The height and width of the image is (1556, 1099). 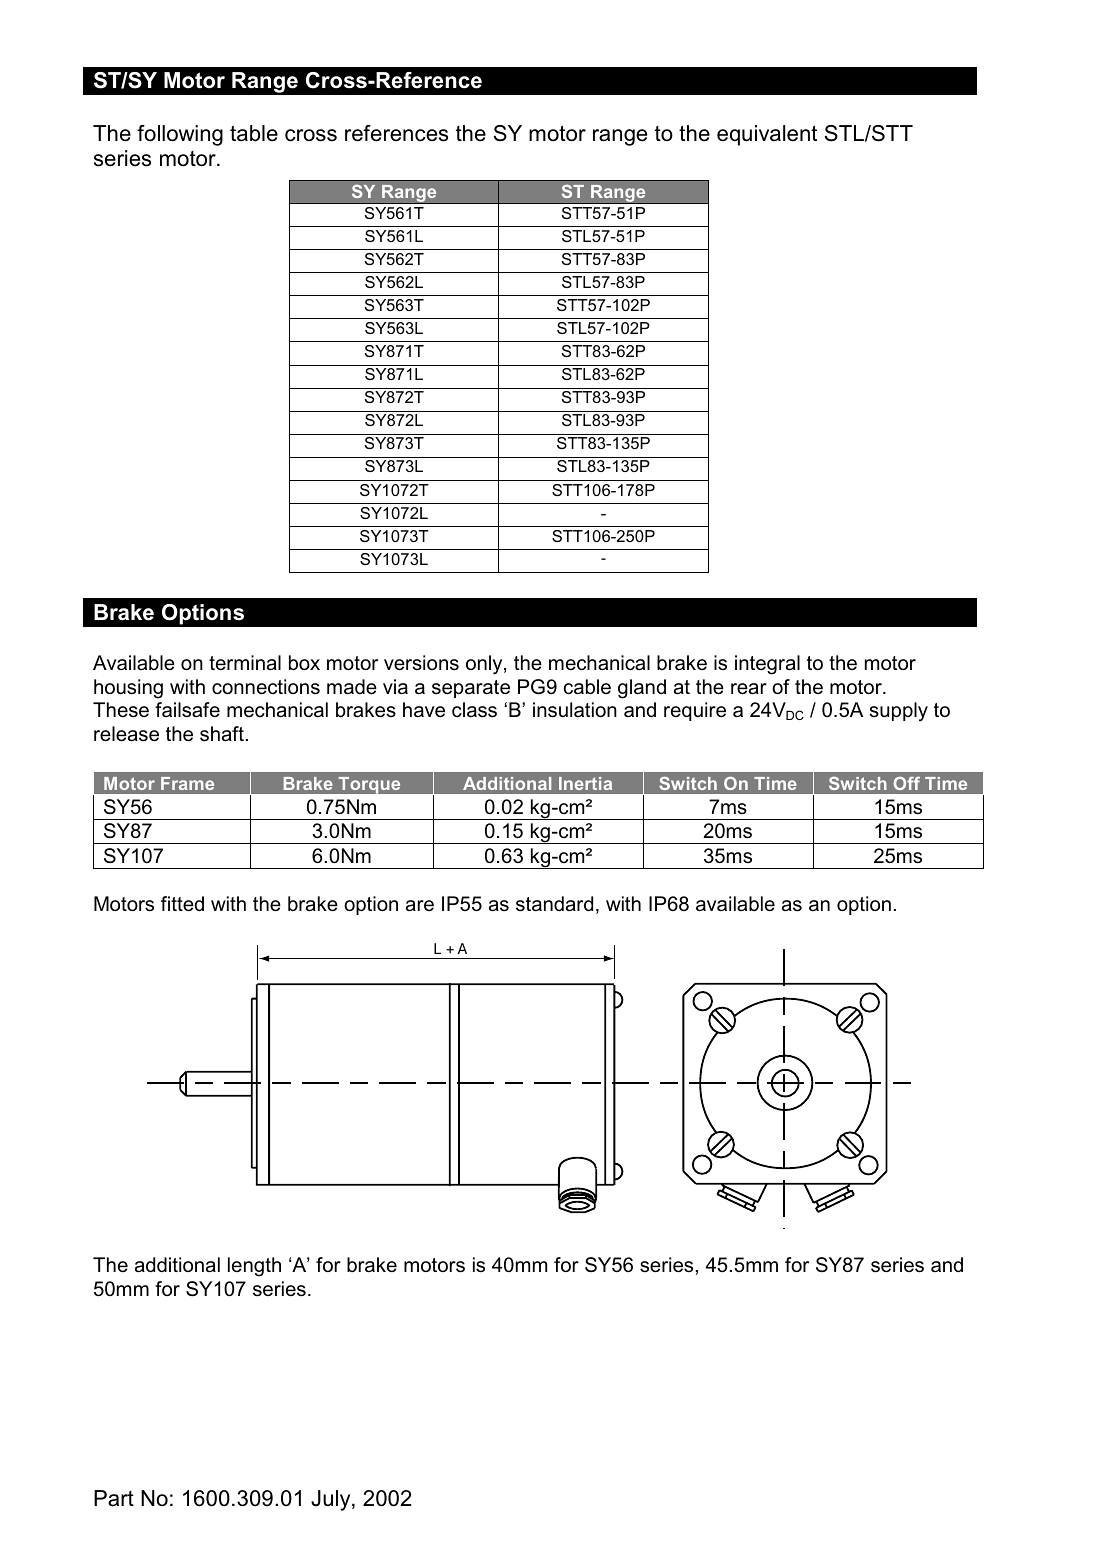 I want to click on following, so click(x=180, y=135).
